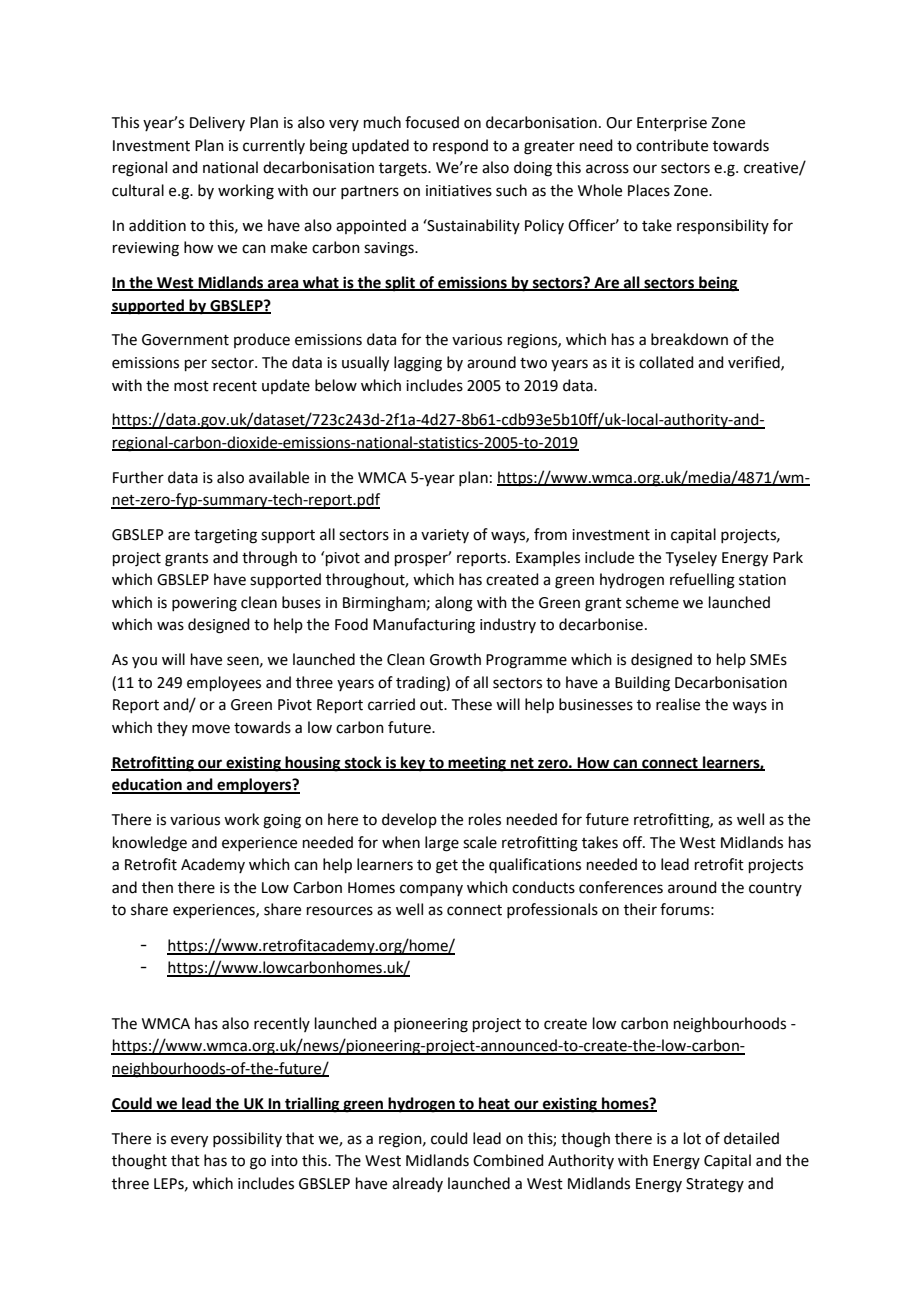 The height and width of the image is (1308, 924). I want to click on realise, so click(678, 704).
